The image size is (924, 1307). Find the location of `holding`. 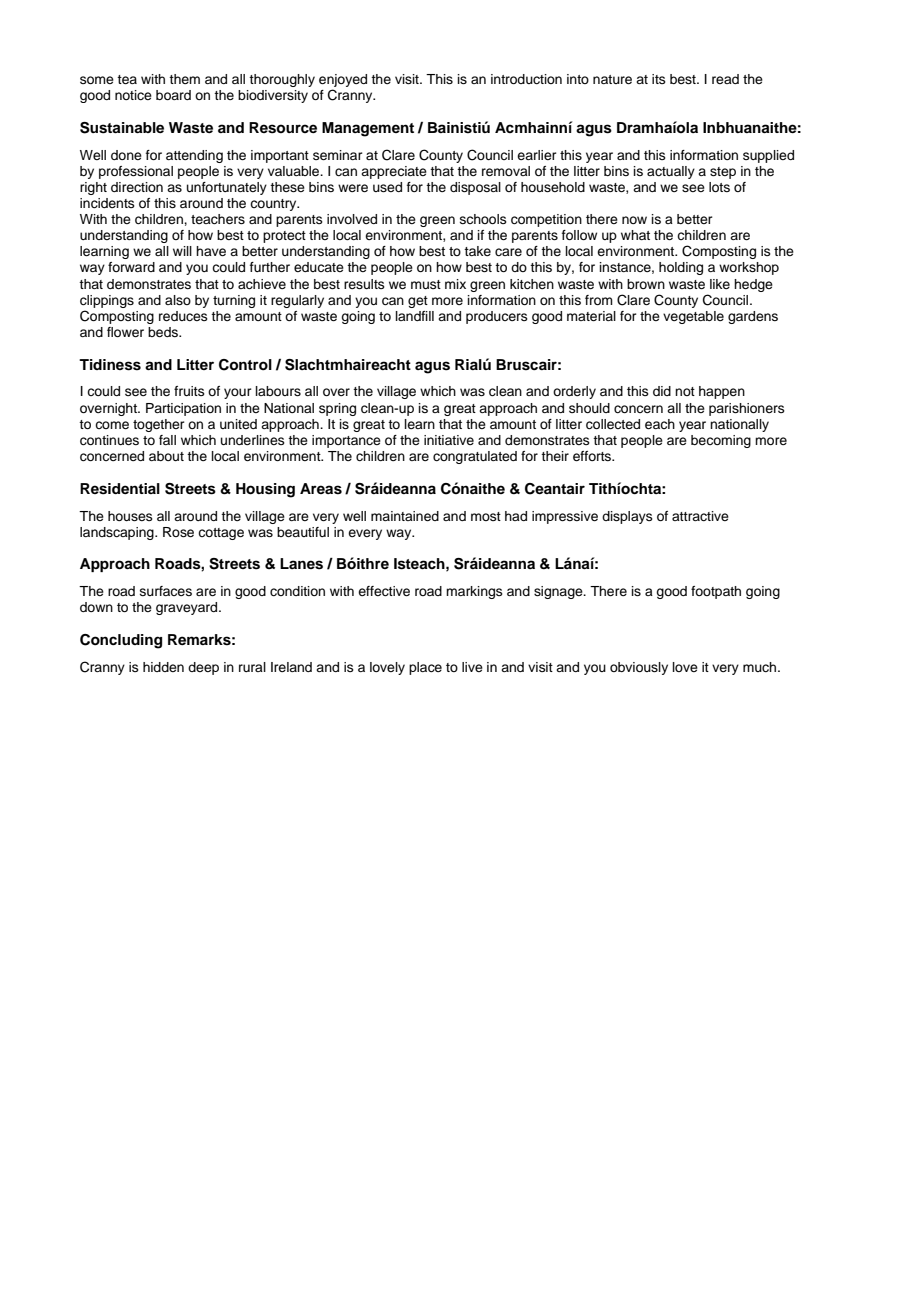

holding is located at coordinates (681, 268).
